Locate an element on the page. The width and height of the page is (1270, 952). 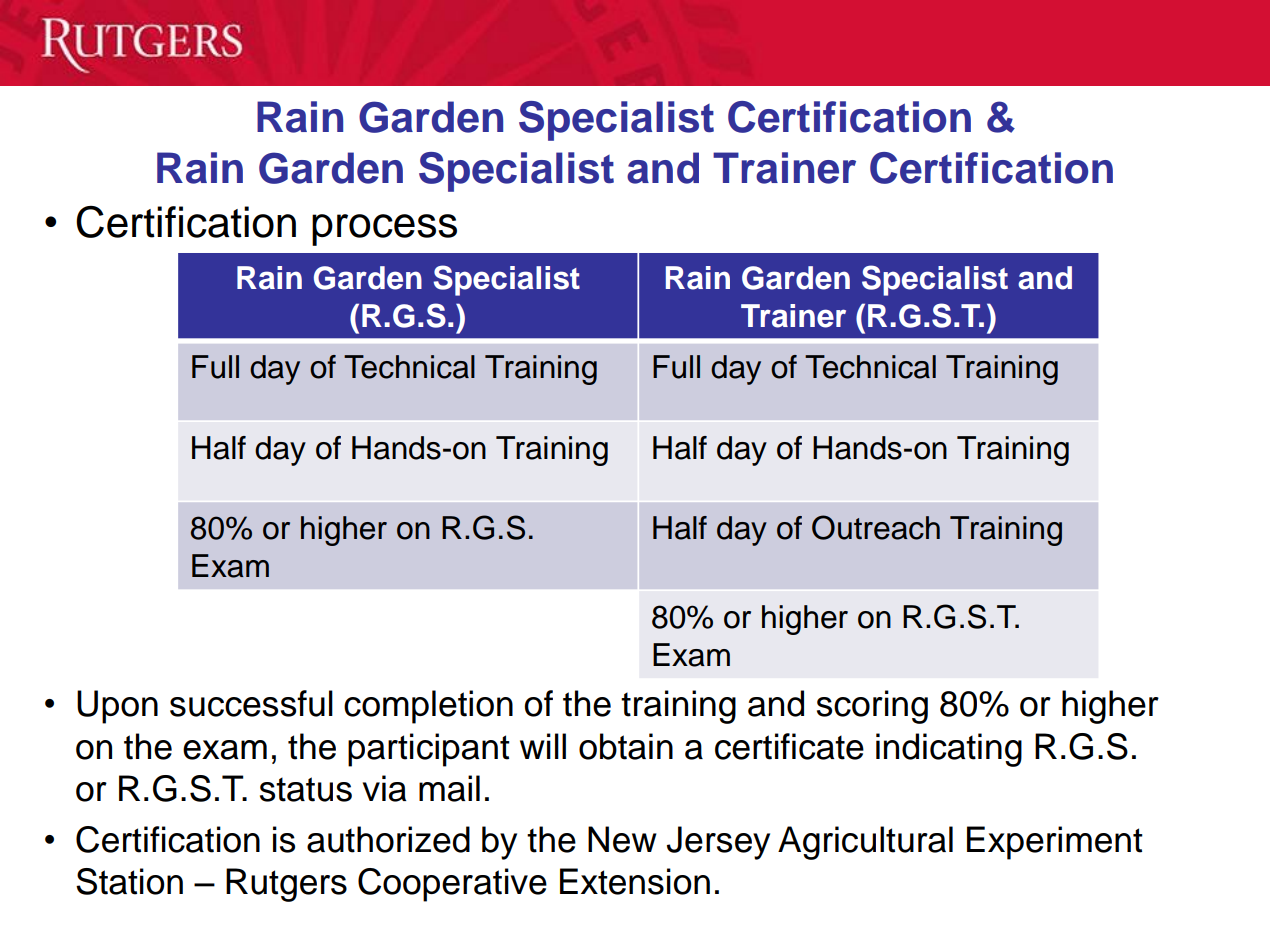
Extension is located at coordinates (635, 881).
